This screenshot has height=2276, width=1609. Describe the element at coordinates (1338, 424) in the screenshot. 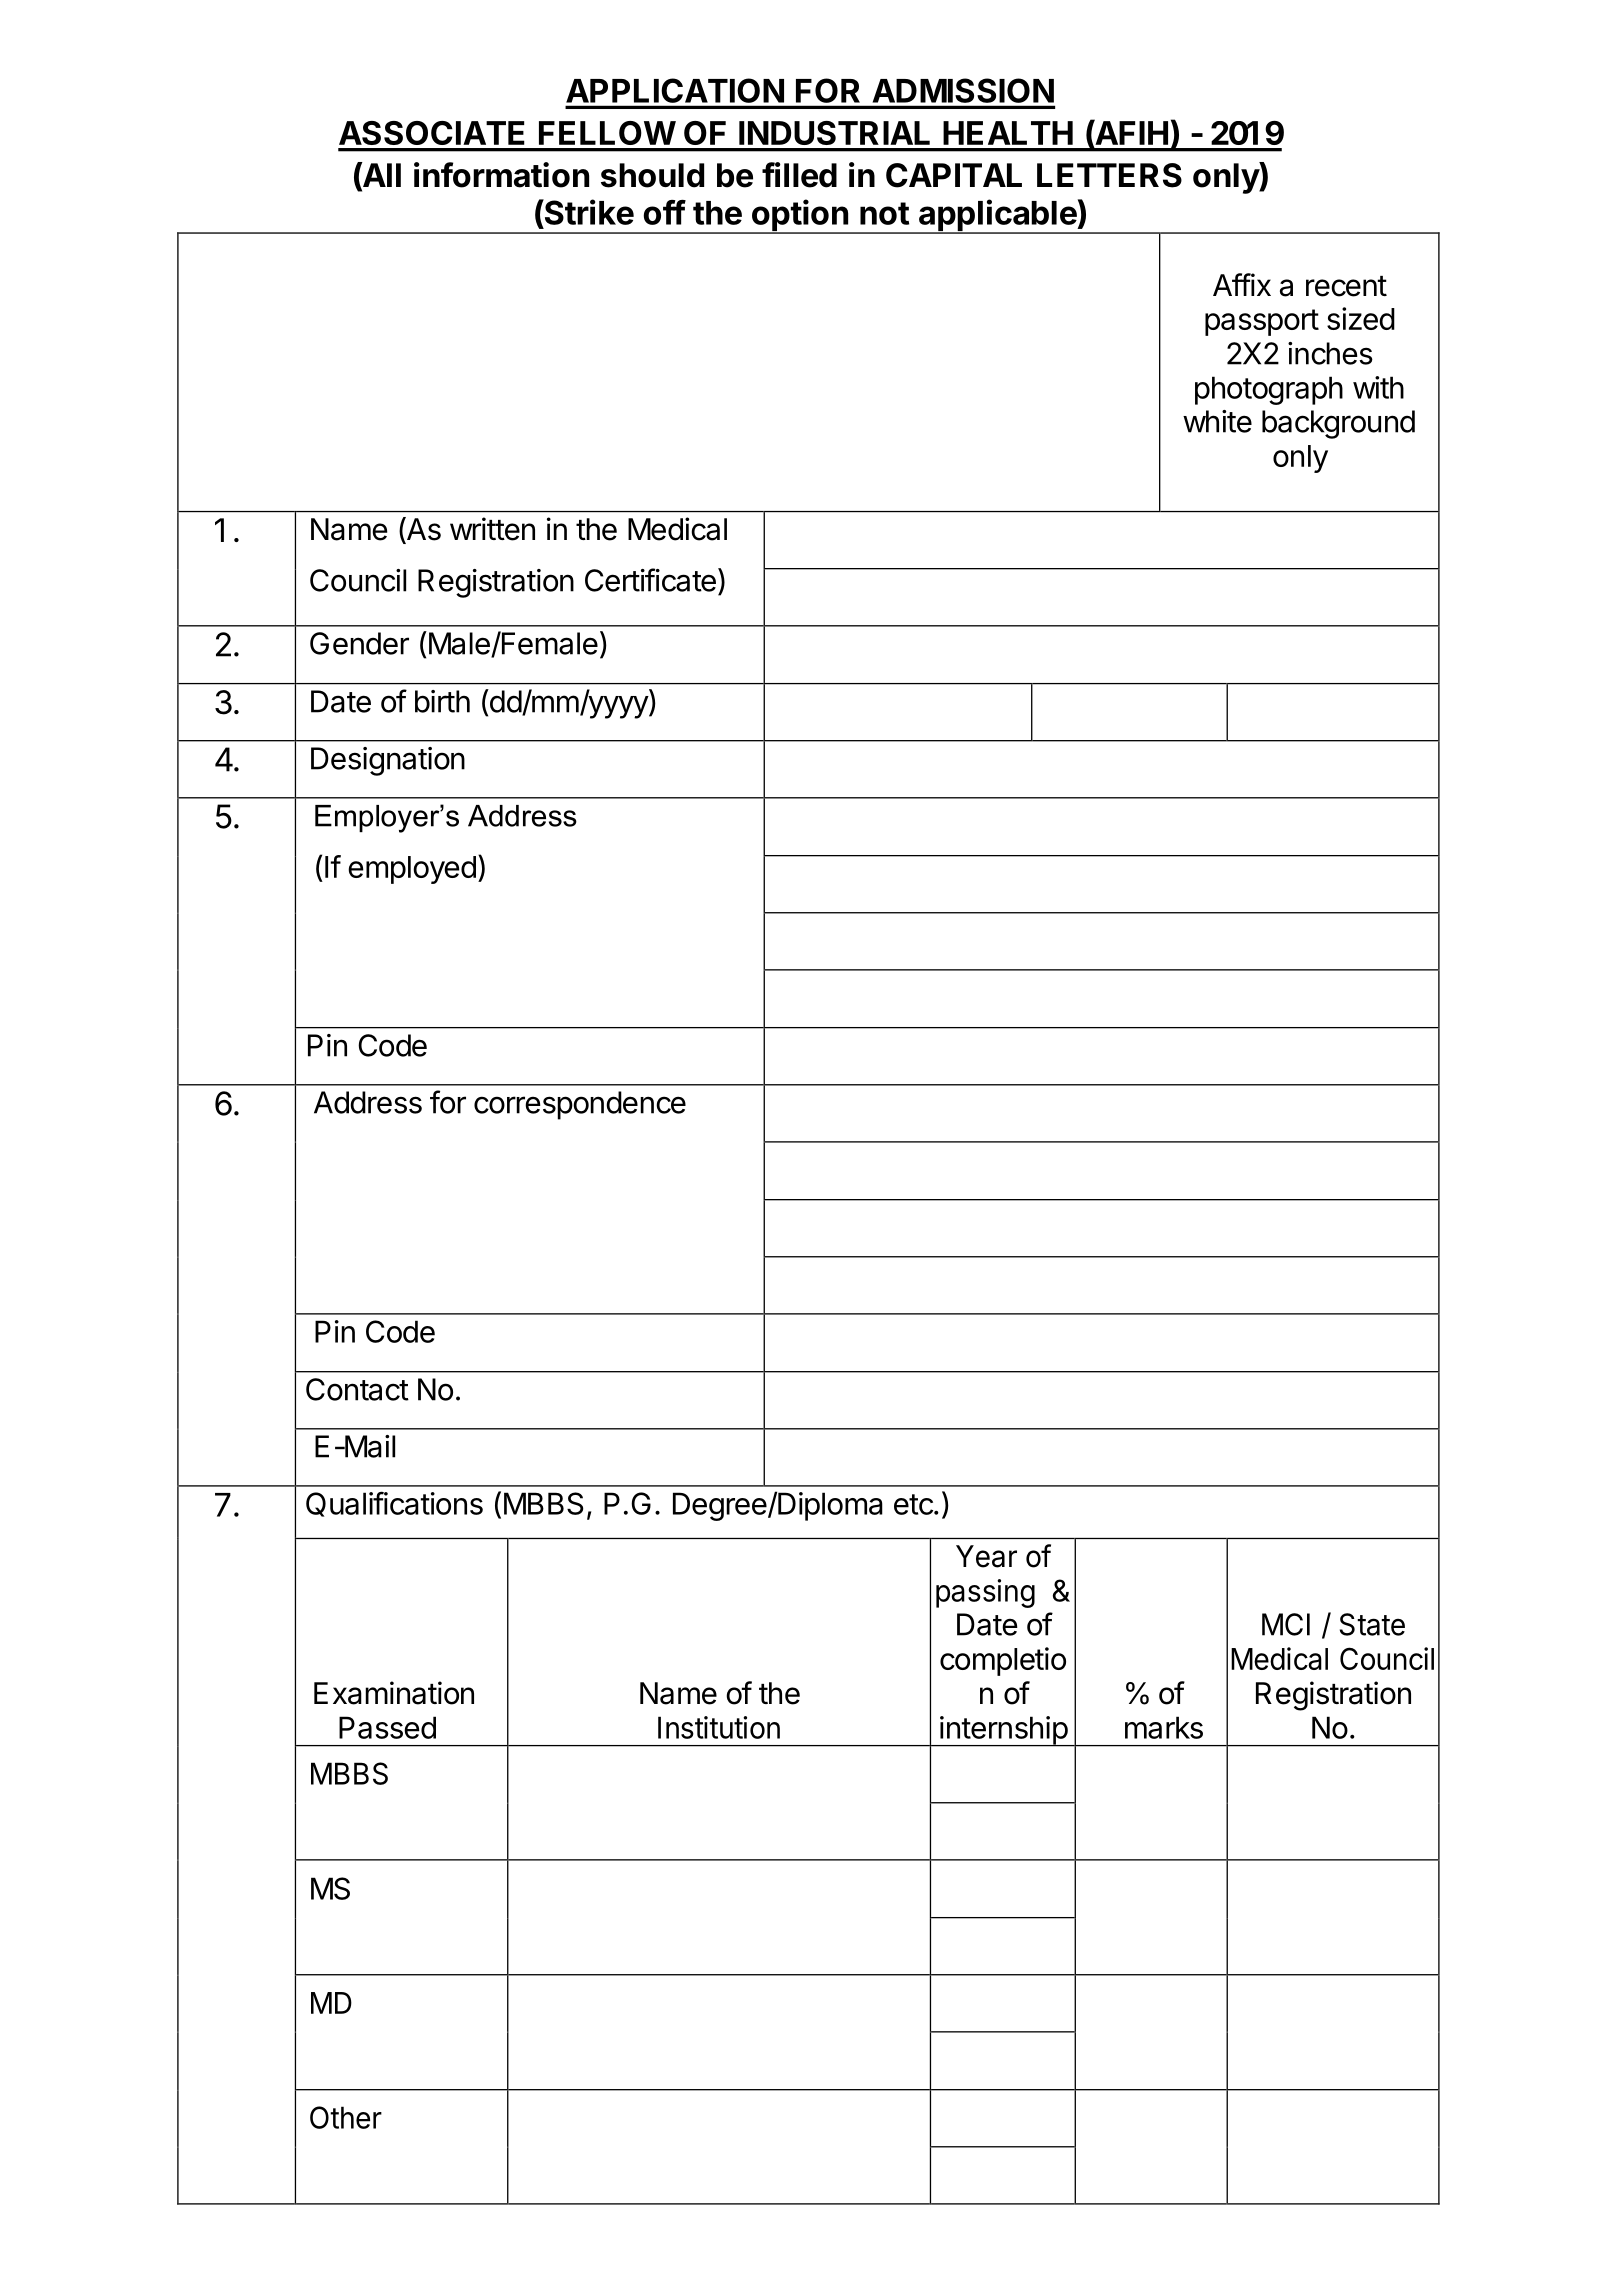

I see `background` at that location.
